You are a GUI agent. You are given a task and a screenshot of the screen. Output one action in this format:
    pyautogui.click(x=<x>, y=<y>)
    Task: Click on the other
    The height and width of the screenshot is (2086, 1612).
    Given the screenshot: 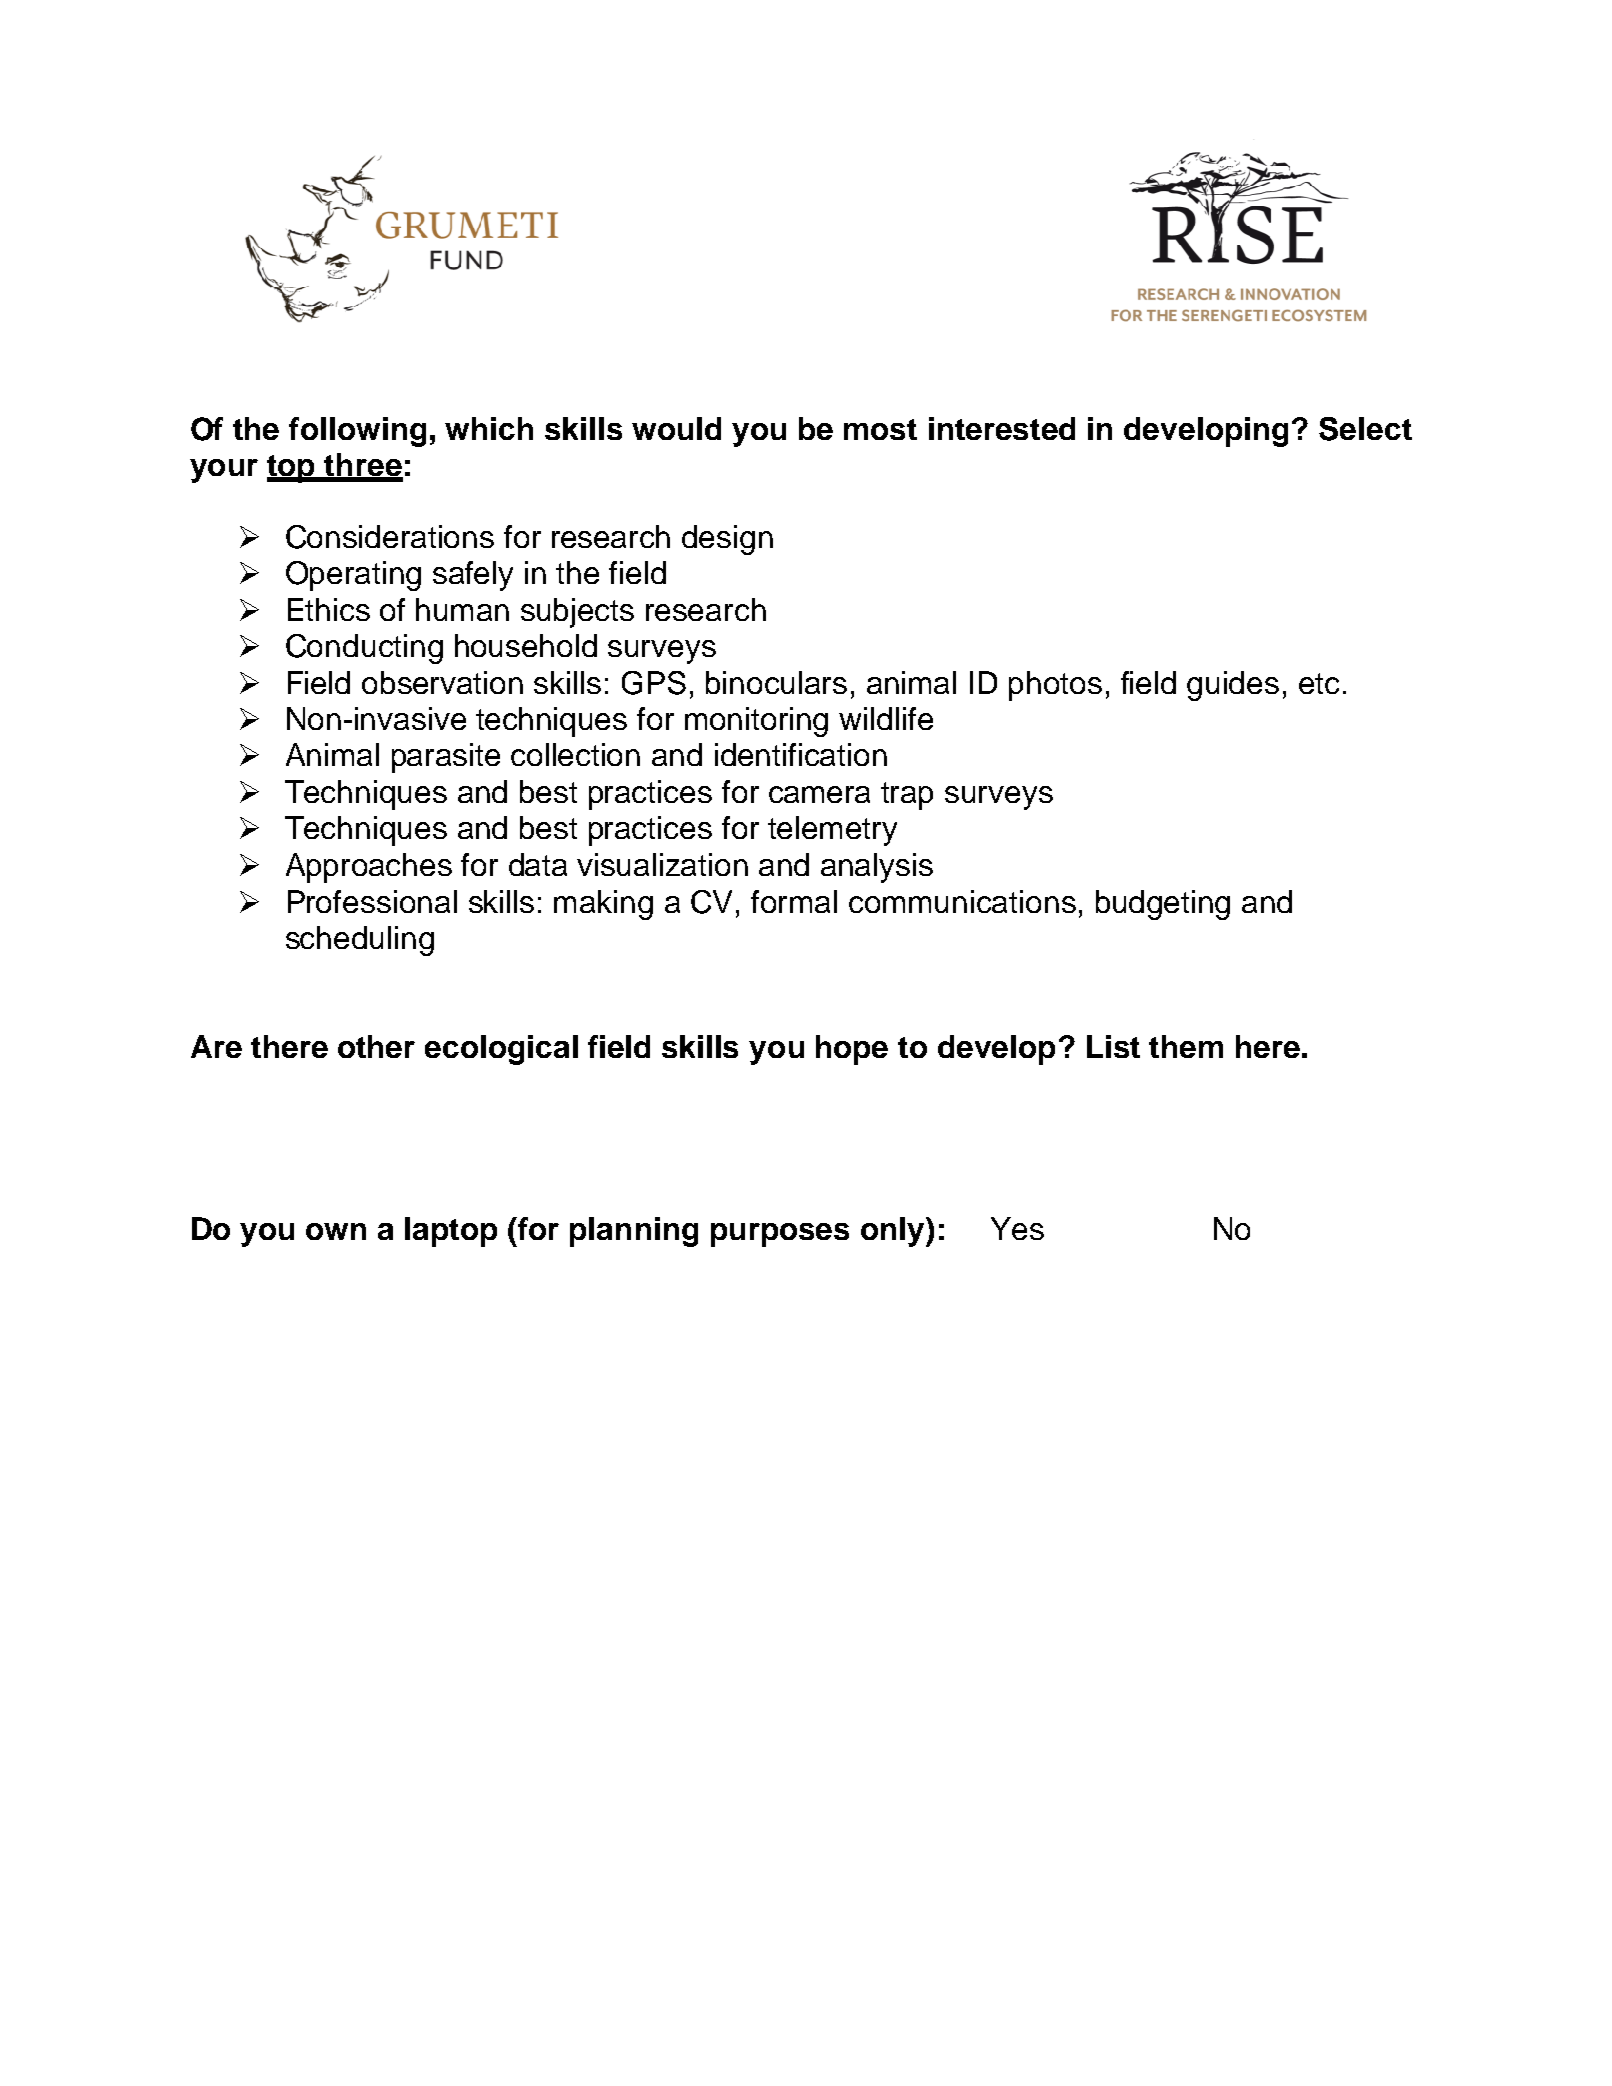 What is the action you would take?
    pyautogui.click(x=376, y=1046)
